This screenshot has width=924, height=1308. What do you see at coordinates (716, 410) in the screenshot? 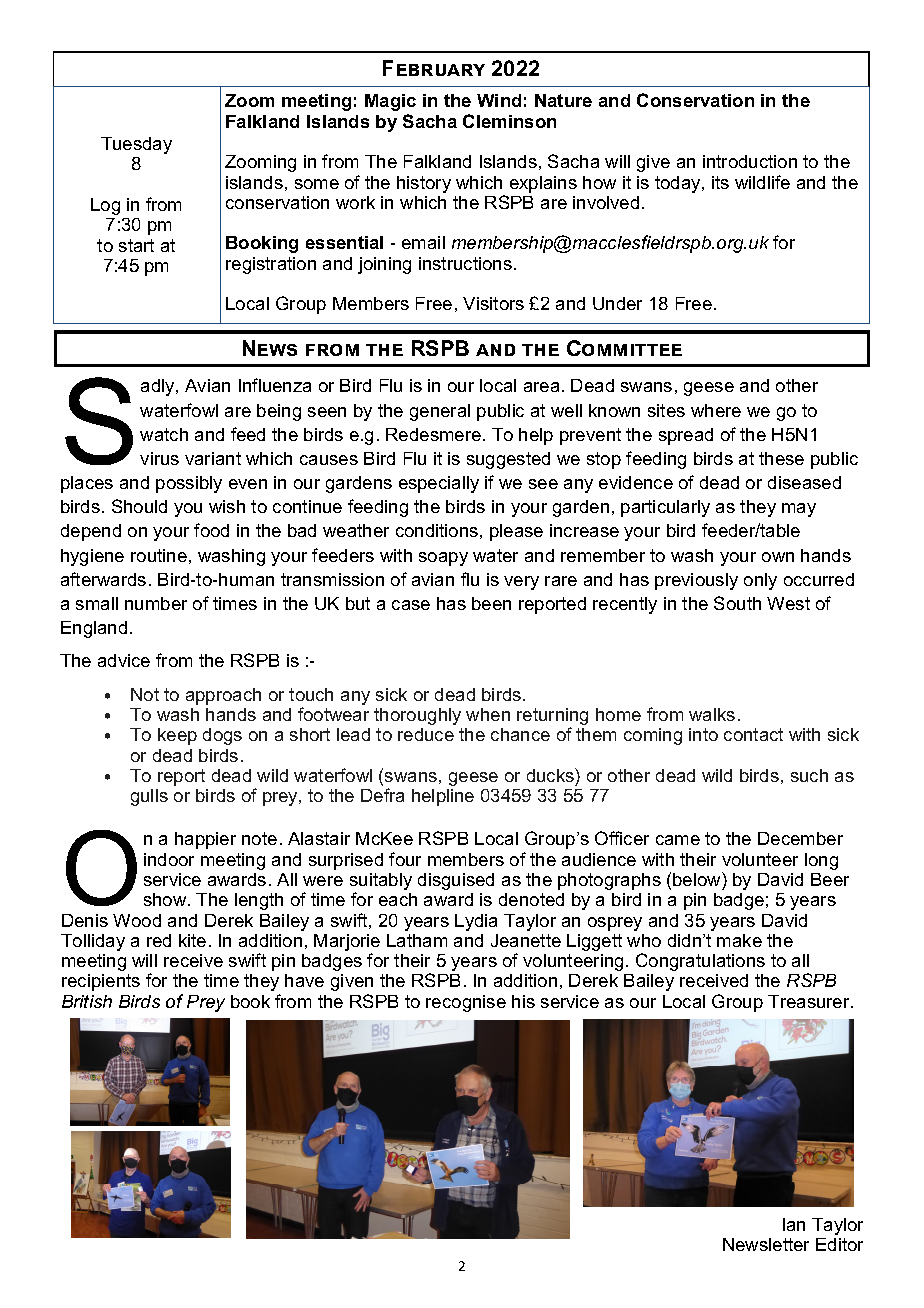
I see `where` at bounding box center [716, 410].
